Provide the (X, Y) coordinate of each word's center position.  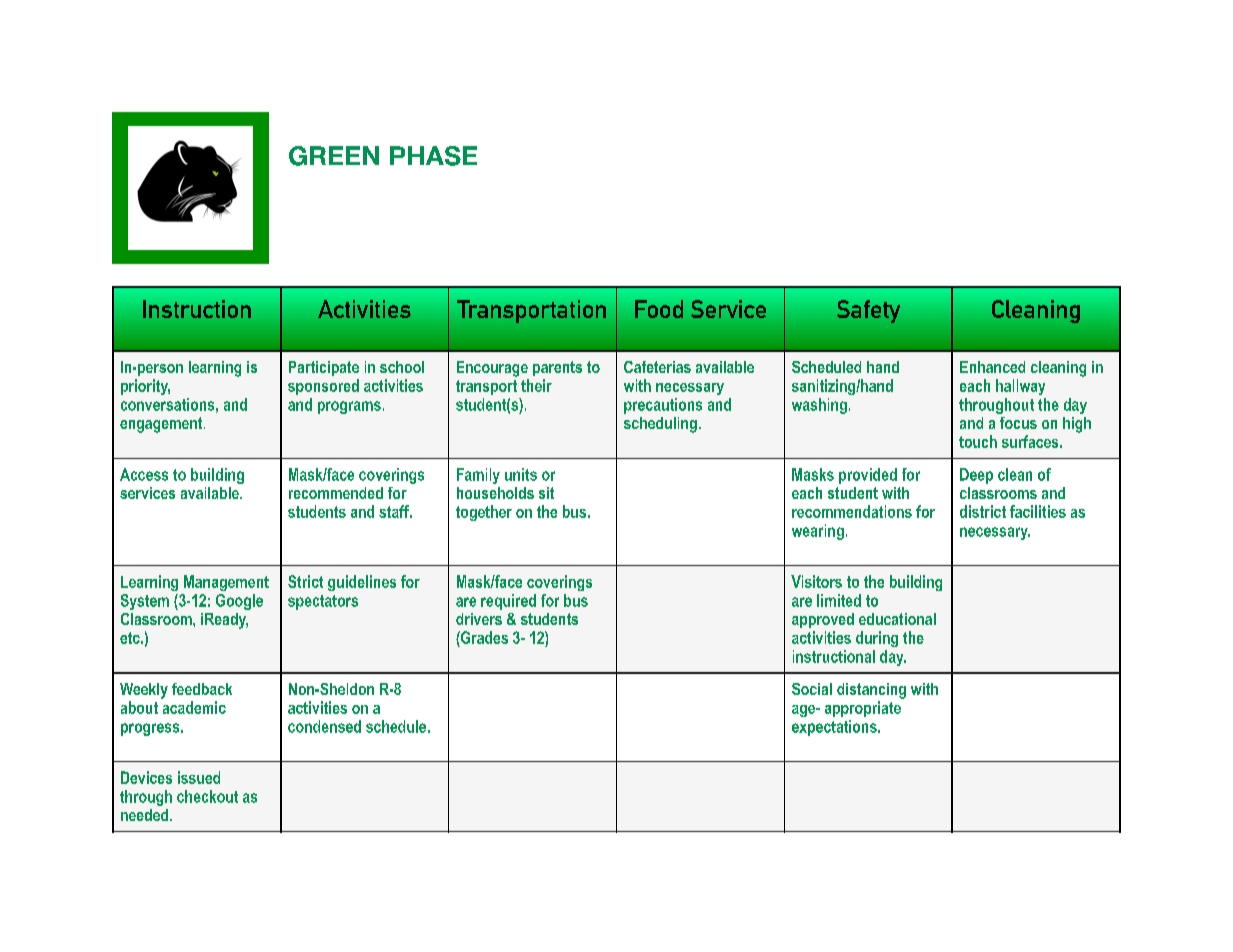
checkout (207, 796)
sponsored (323, 387)
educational (897, 619)
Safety (868, 311)
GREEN (334, 156)
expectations (835, 728)
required (508, 602)
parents (557, 368)
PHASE (433, 156)
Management (226, 583)
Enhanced (992, 367)
